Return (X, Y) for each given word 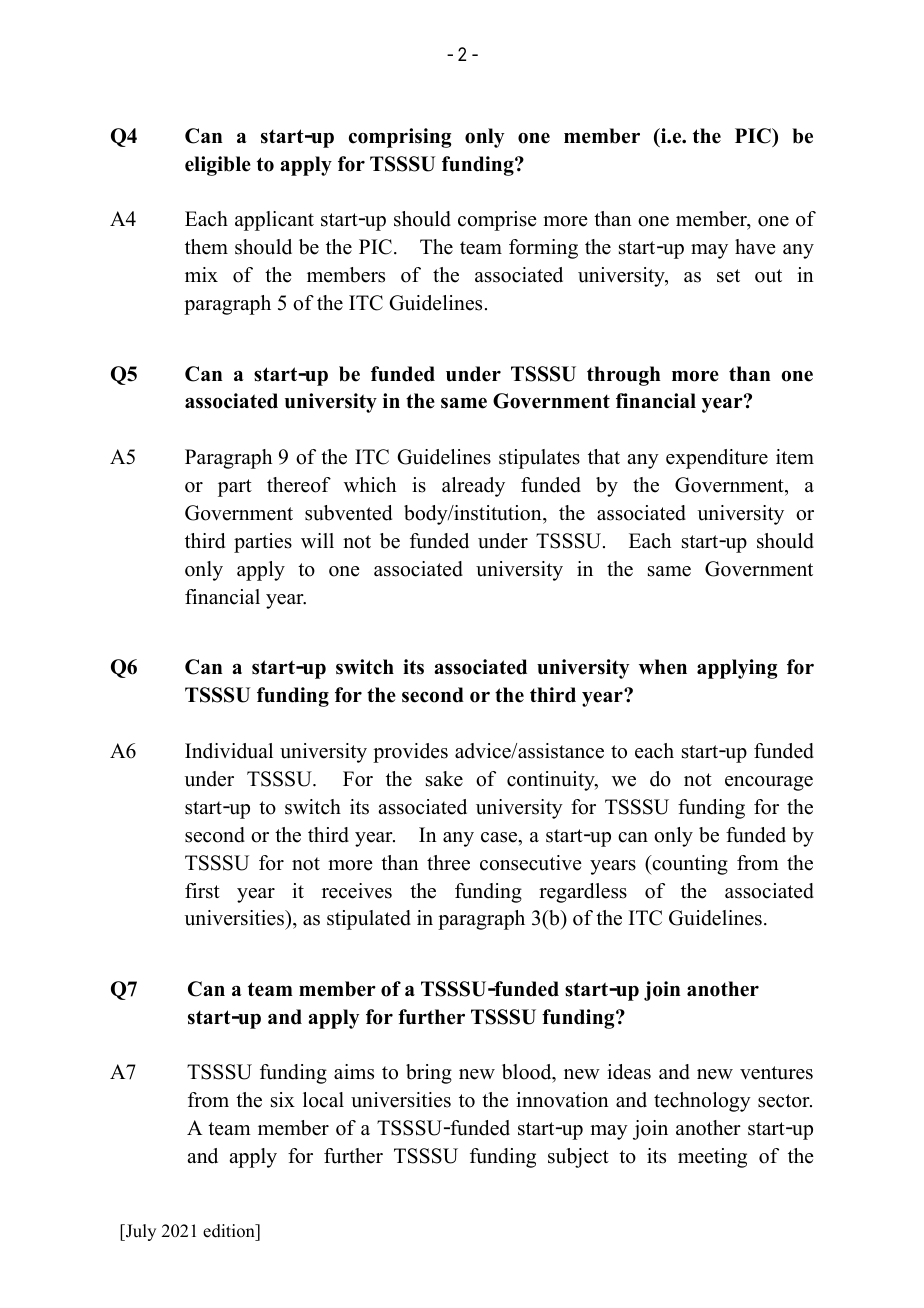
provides (410, 753)
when (663, 667)
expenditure (717, 459)
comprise (497, 221)
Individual (229, 751)
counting (689, 865)
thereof (299, 485)
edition (230, 1232)
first (202, 891)
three (448, 863)
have (755, 247)
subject (578, 1158)
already (473, 487)
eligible (218, 166)
